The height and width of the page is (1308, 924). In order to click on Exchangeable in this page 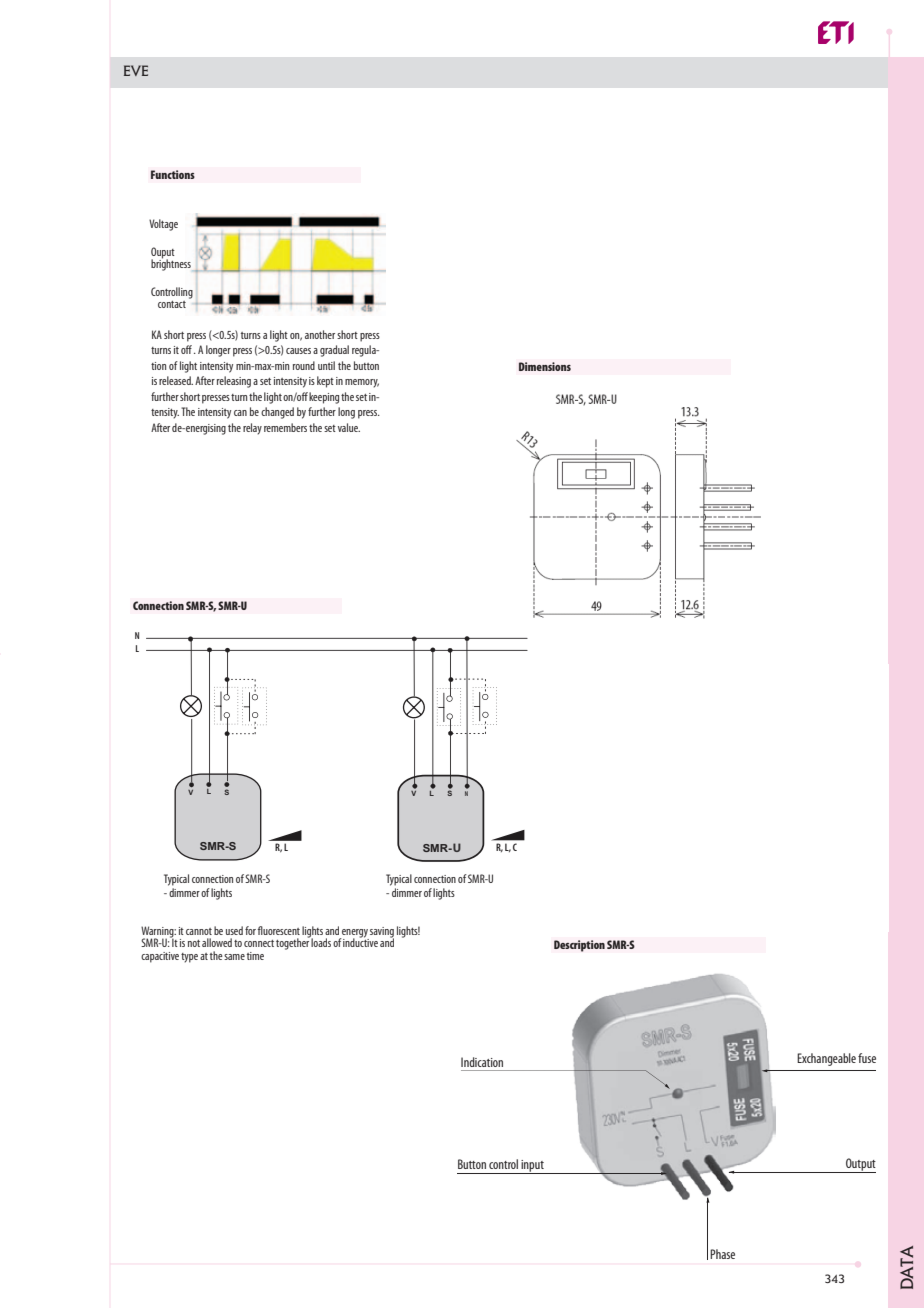, I will do `click(826, 1059)`.
